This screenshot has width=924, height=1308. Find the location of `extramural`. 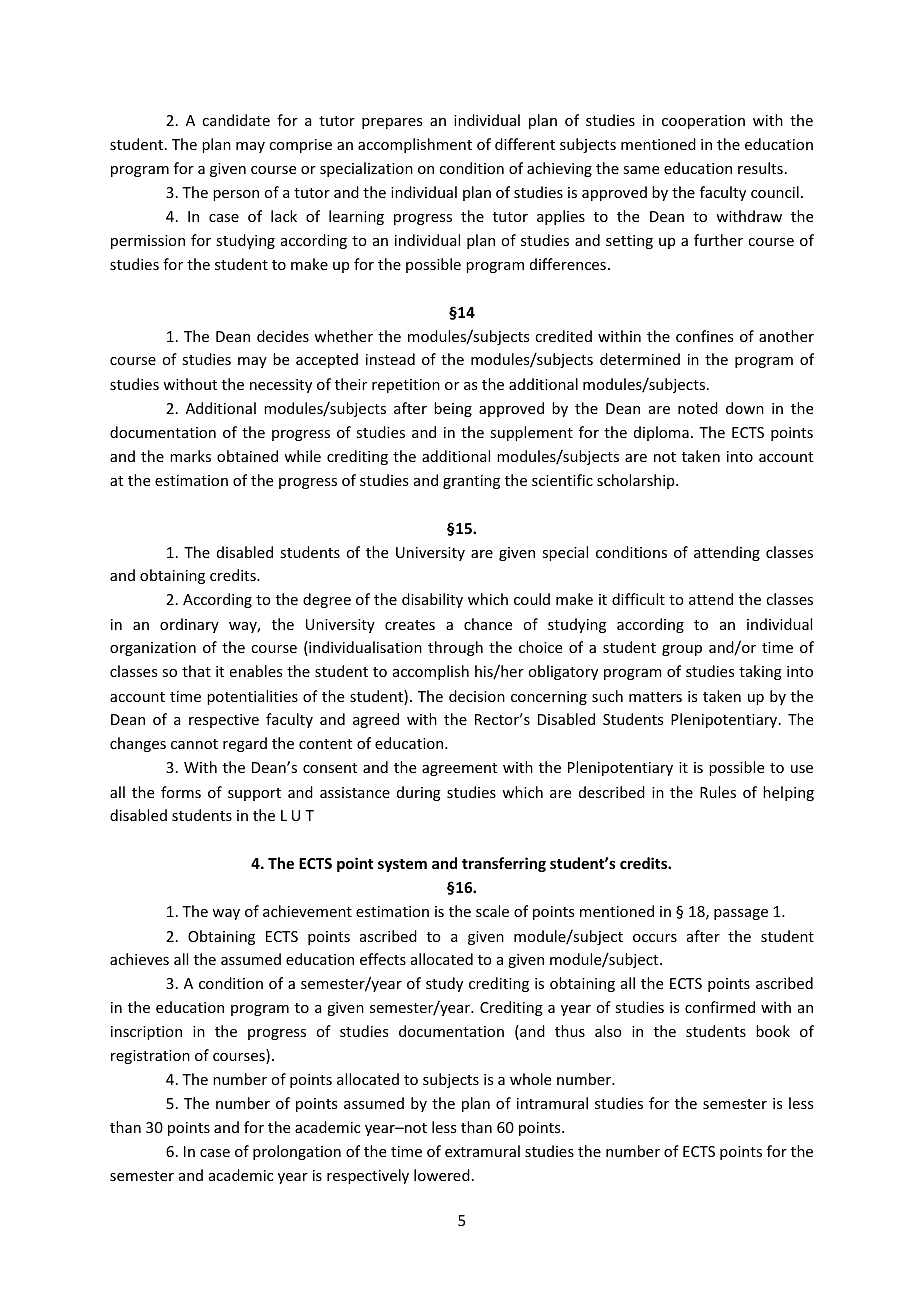

extramural is located at coordinates (482, 1151).
